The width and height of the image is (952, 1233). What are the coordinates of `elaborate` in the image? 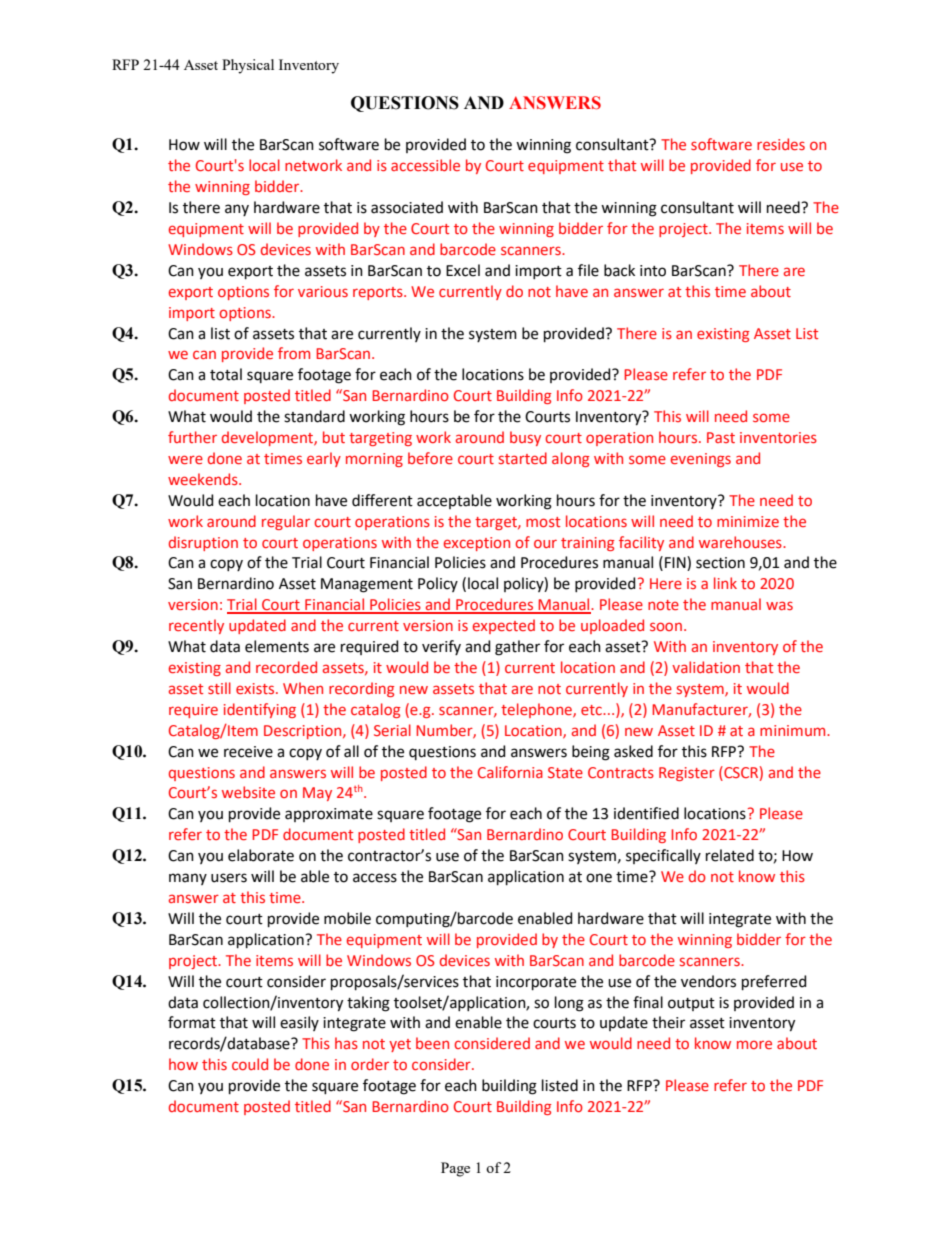 It's located at (261, 855).
